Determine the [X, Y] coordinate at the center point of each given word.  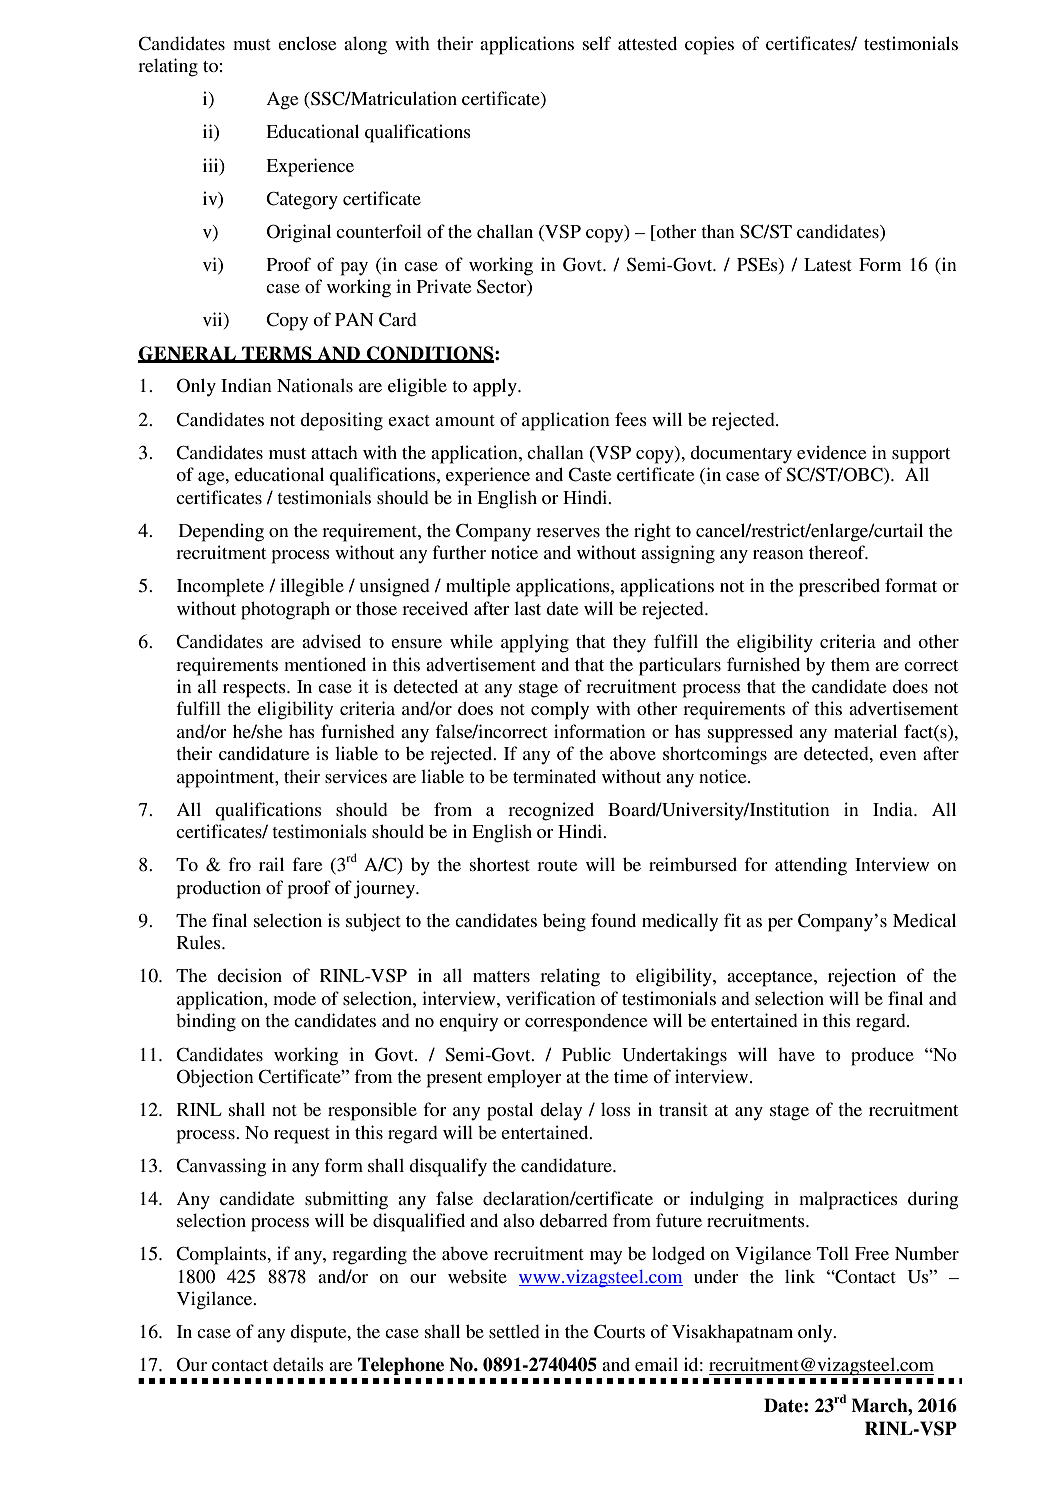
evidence [831, 452]
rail [271, 864]
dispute [319, 1333]
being [564, 922]
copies [709, 45]
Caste [589, 474]
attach [334, 452]
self [597, 43]
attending [811, 866]
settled [514, 1331]
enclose [307, 43]
